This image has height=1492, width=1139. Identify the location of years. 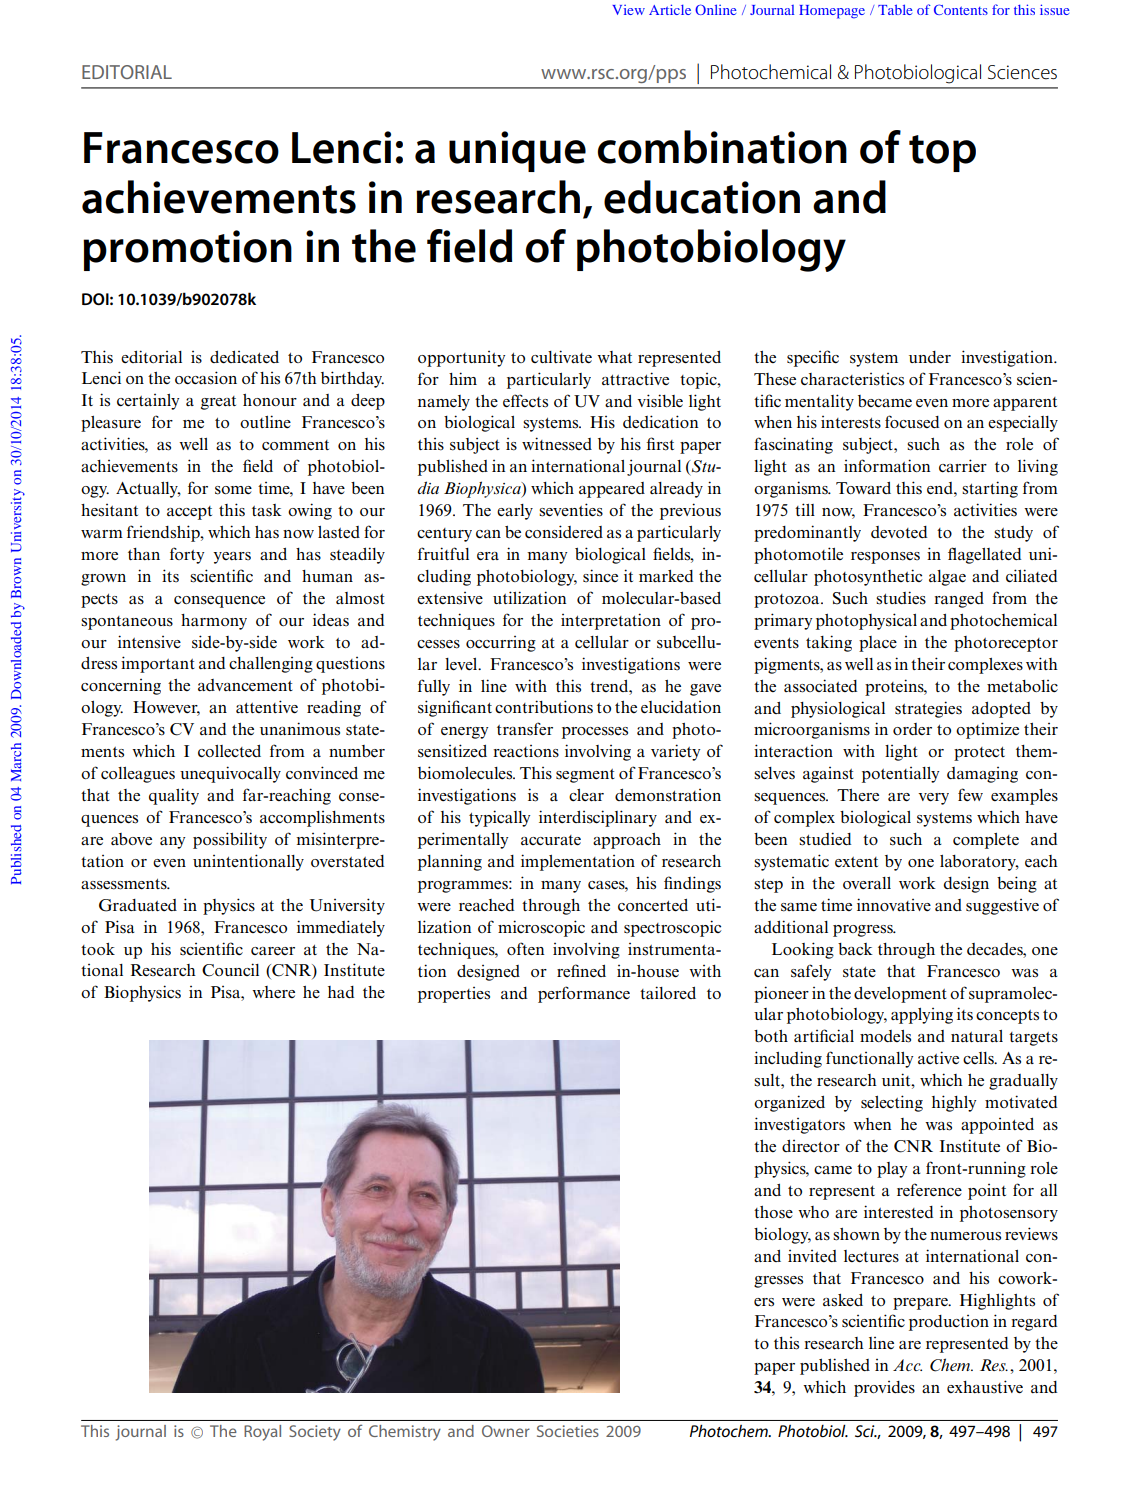
(232, 558).
